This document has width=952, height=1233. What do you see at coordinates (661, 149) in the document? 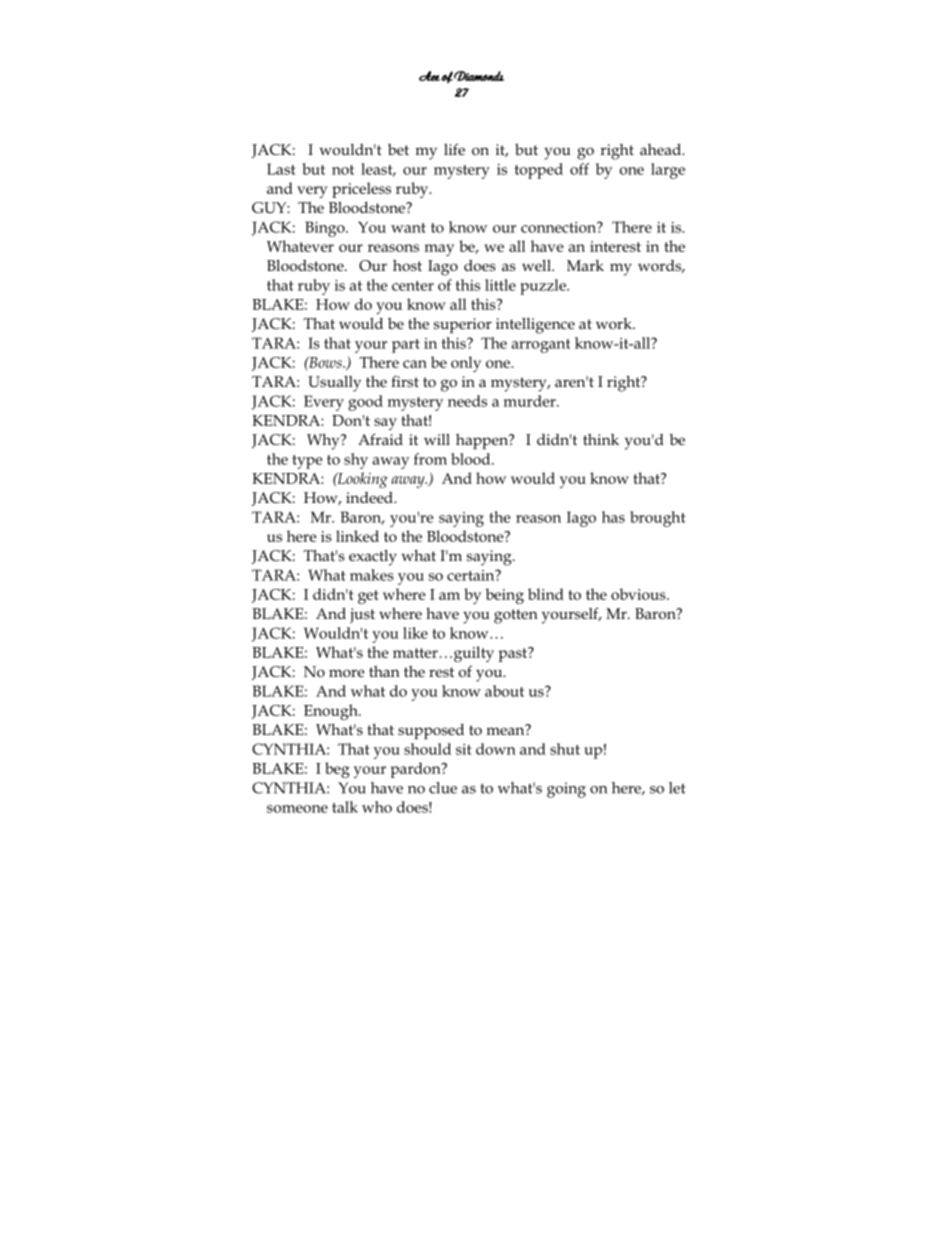
I see `ahead` at bounding box center [661, 149].
